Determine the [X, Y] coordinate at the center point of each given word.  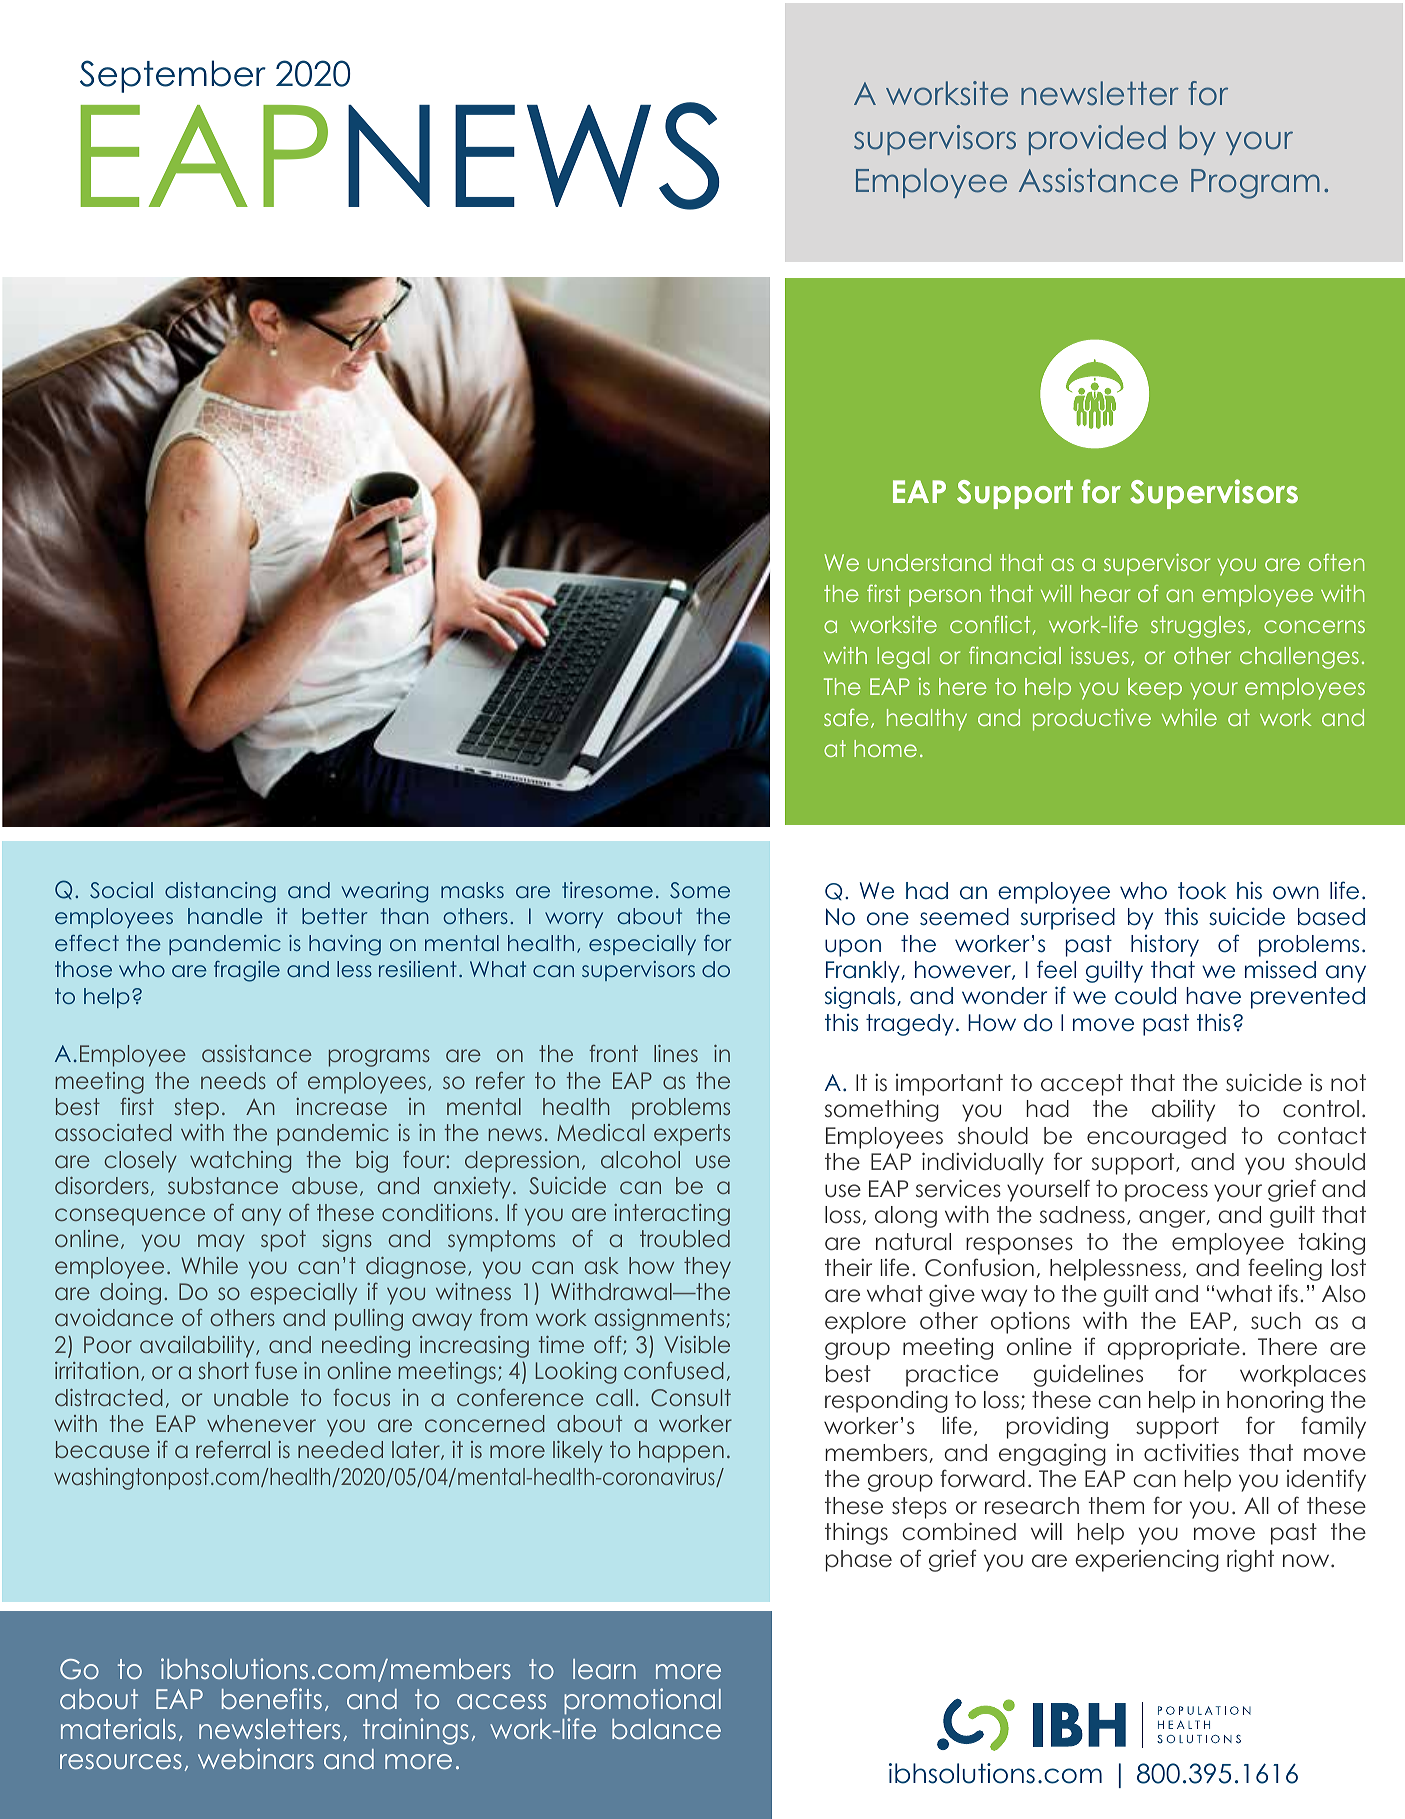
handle [225, 916]
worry [574, 920]
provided [1097, 140]
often [1337, 562]
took [1202, 891]
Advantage [488, 1731]
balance [666, 1729]
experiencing [1147, 1560]
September [173, 76]
